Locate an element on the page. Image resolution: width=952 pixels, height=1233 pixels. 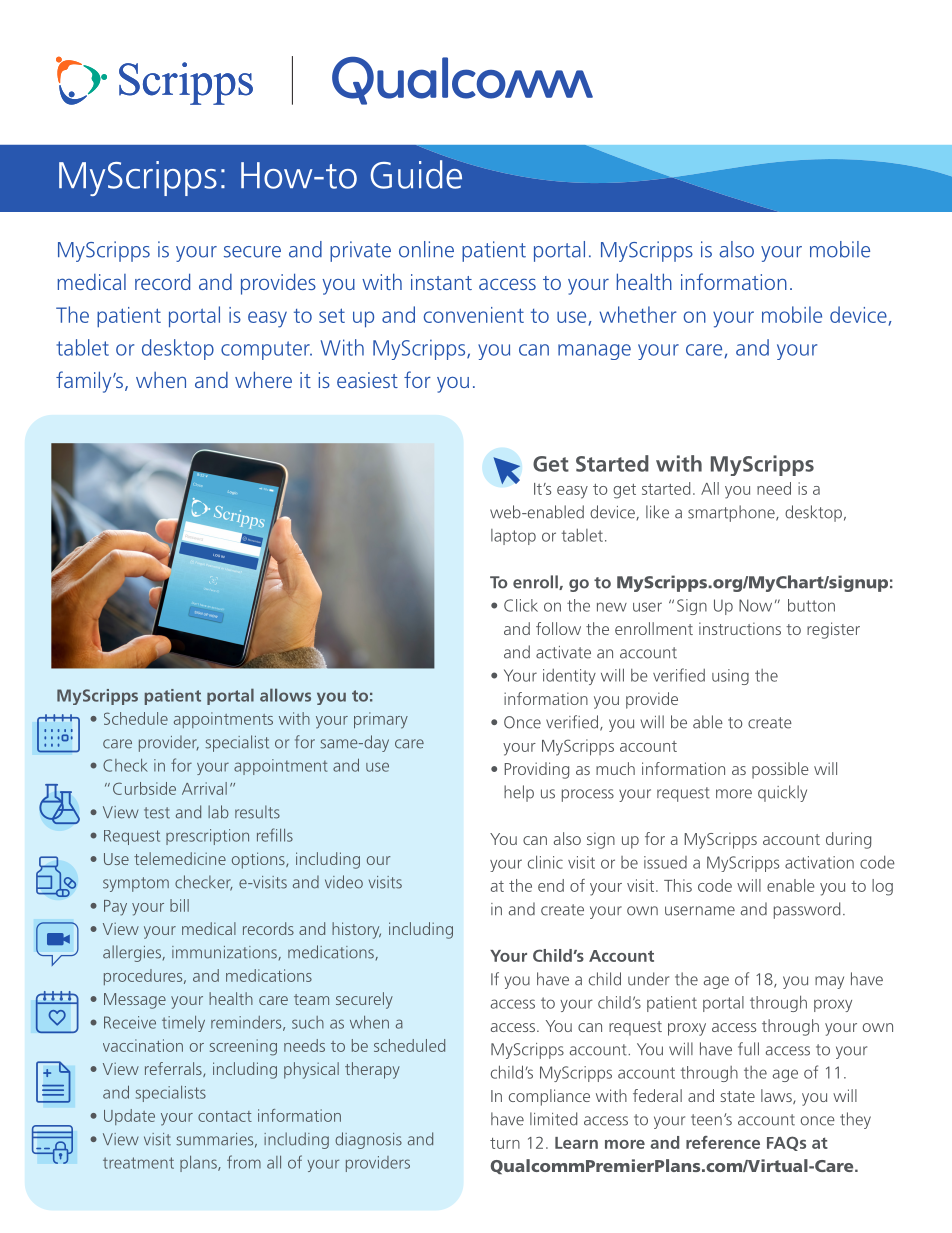
turn is located at coordinates (505, 1143).
